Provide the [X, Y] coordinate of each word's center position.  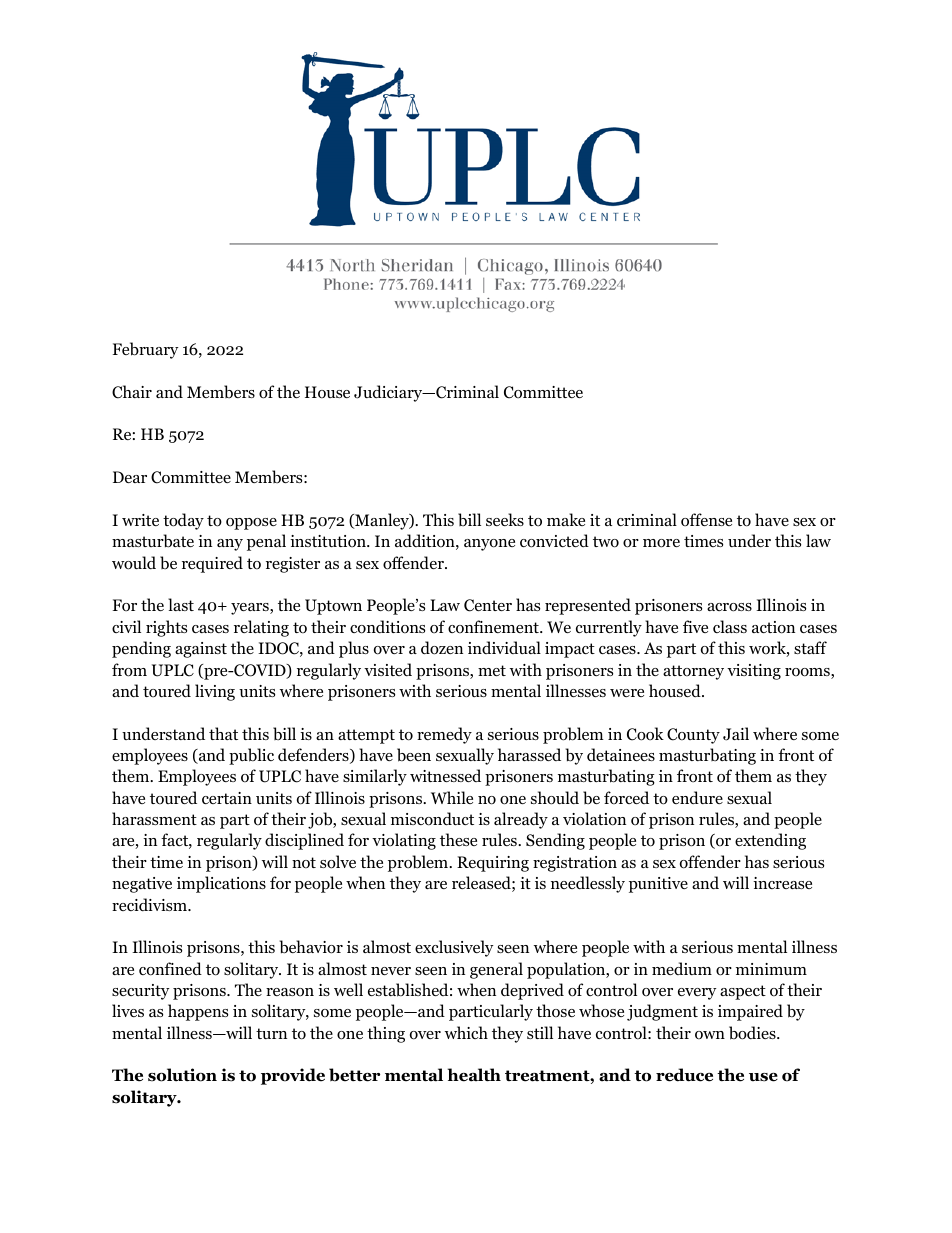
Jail [736, 734]
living [215, 692]
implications [221, 884]
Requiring [493, 864]
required [212, 564]
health [474, 1075]
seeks [505, 519]
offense [706, 520]
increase [782, 883]
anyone [489, 545]
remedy [444, 735]
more [661, 543]
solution [182, 1075]
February [145, 350]
